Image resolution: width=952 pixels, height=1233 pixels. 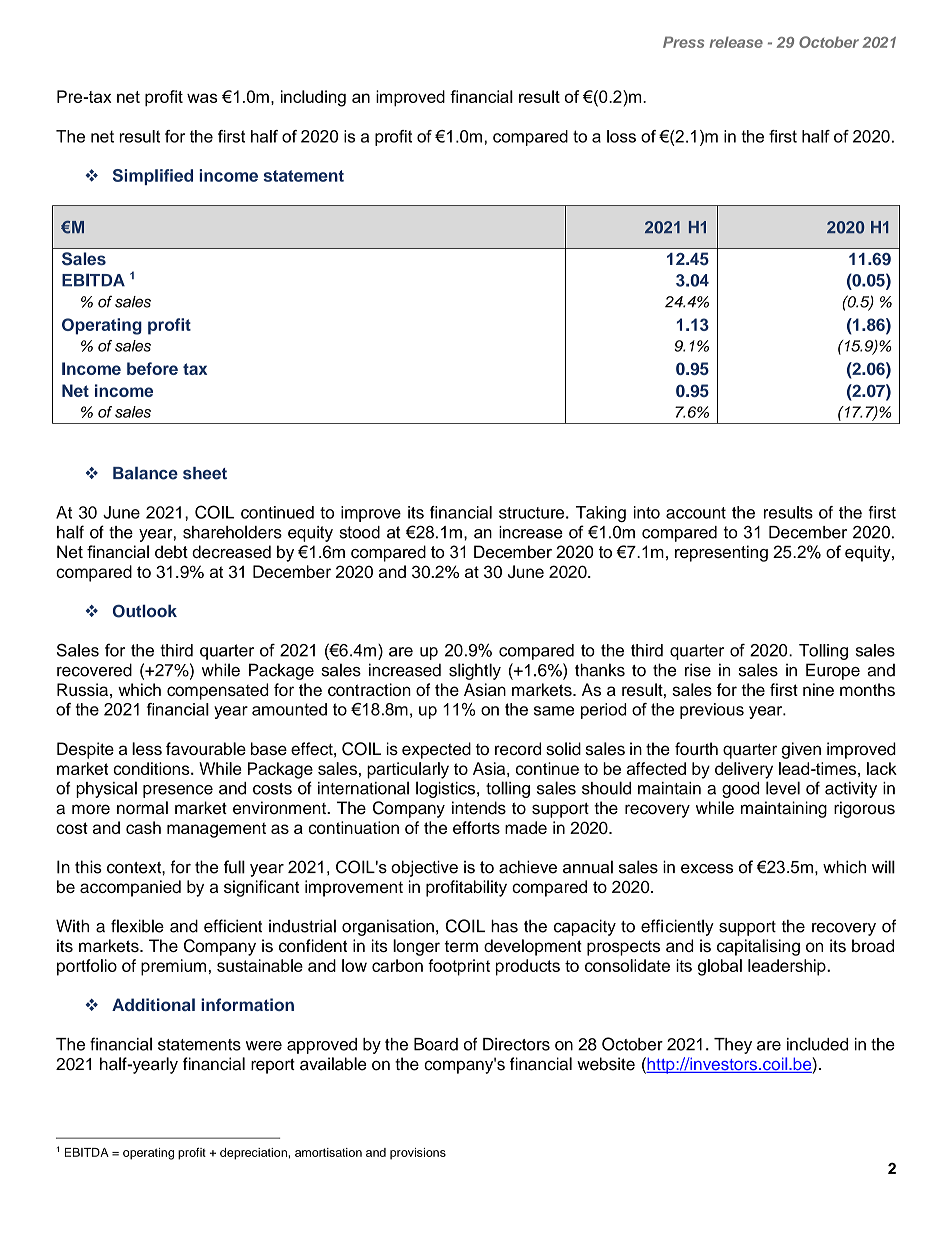 I want to click on Taking, so click(x=601, y=514).
